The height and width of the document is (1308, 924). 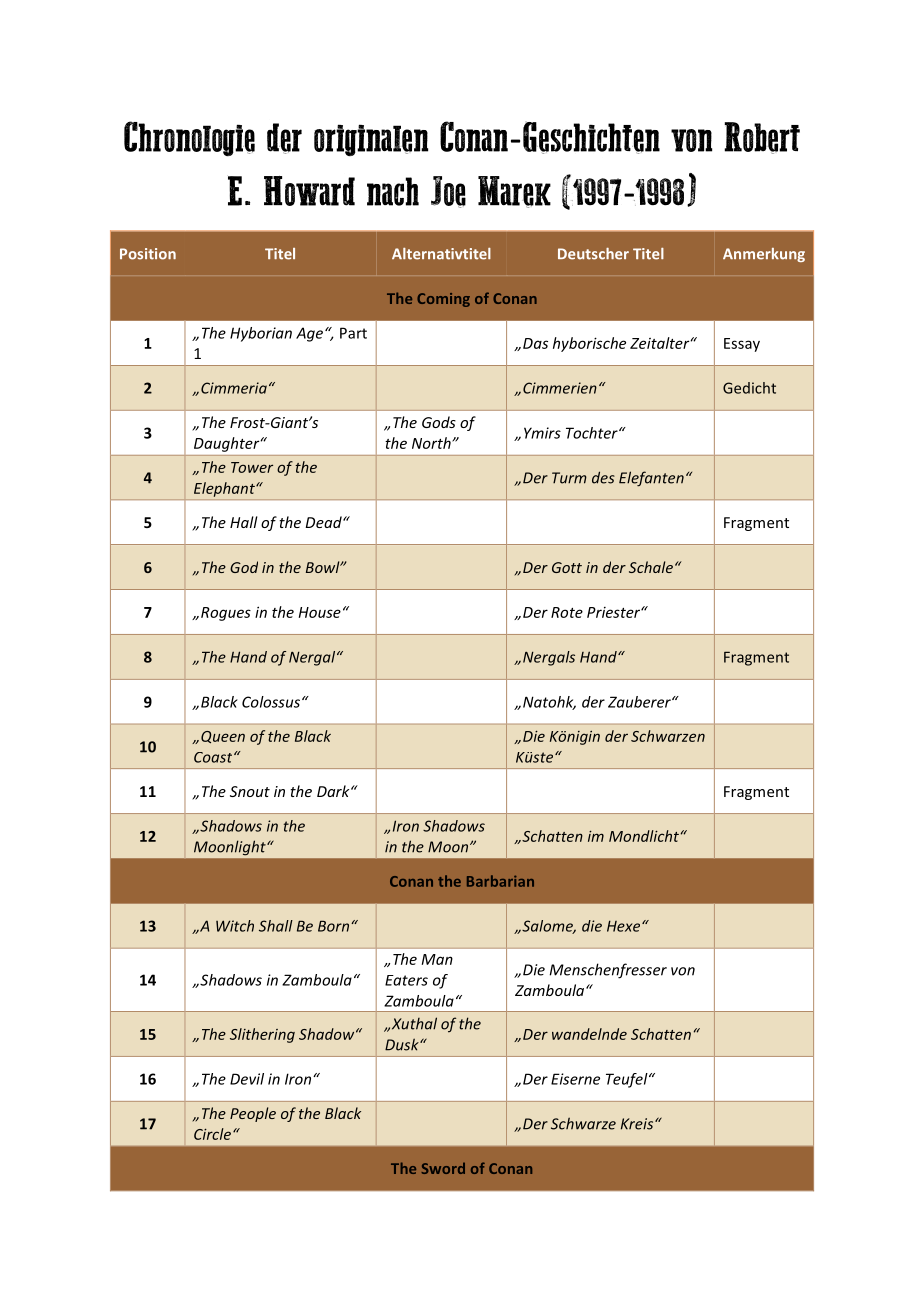 What do you see at coordinates (567, 612) in the document?
I see `Rote` at bounding box center [567, 612].
